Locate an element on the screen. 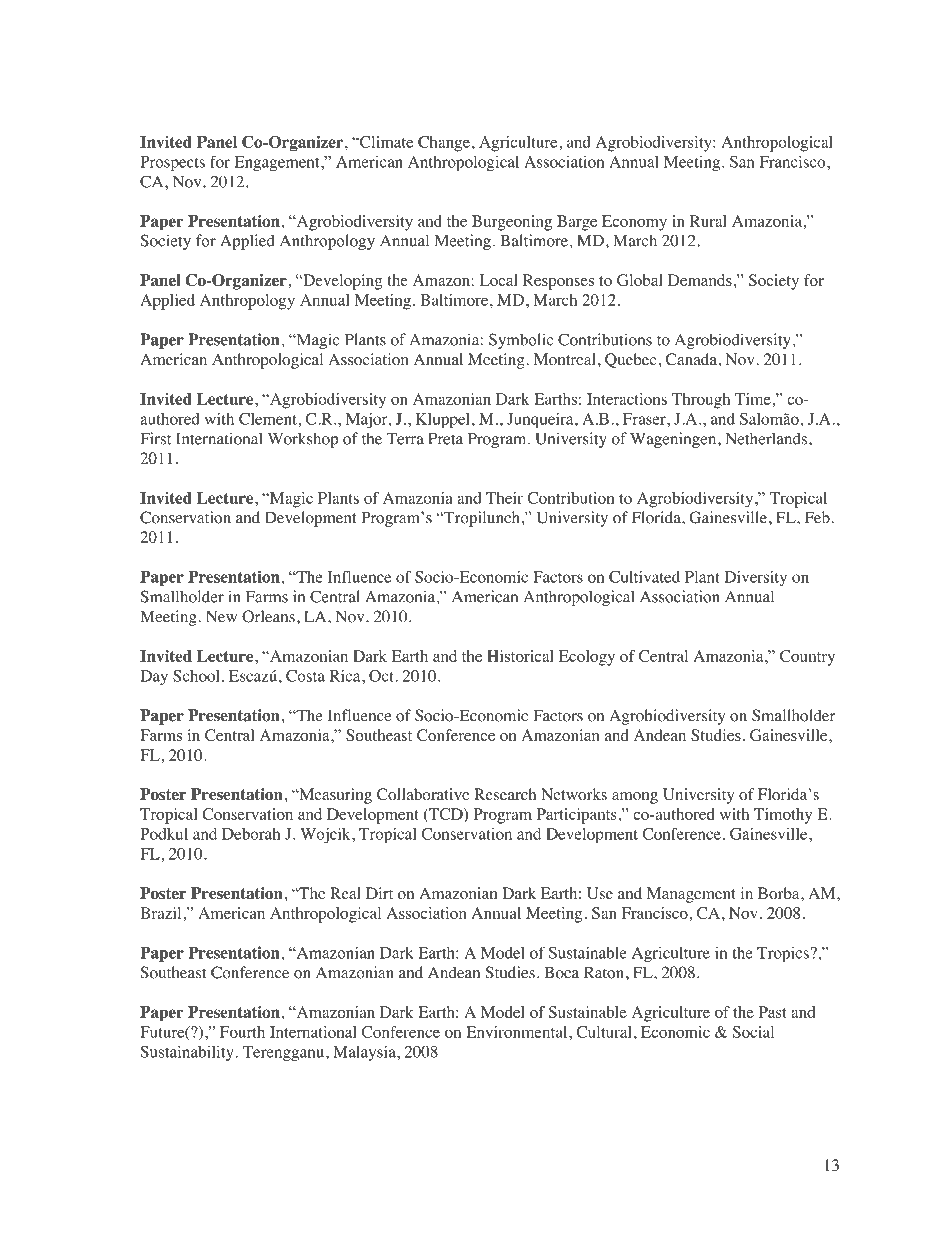  Clement is located at coordinates (269, 419).
